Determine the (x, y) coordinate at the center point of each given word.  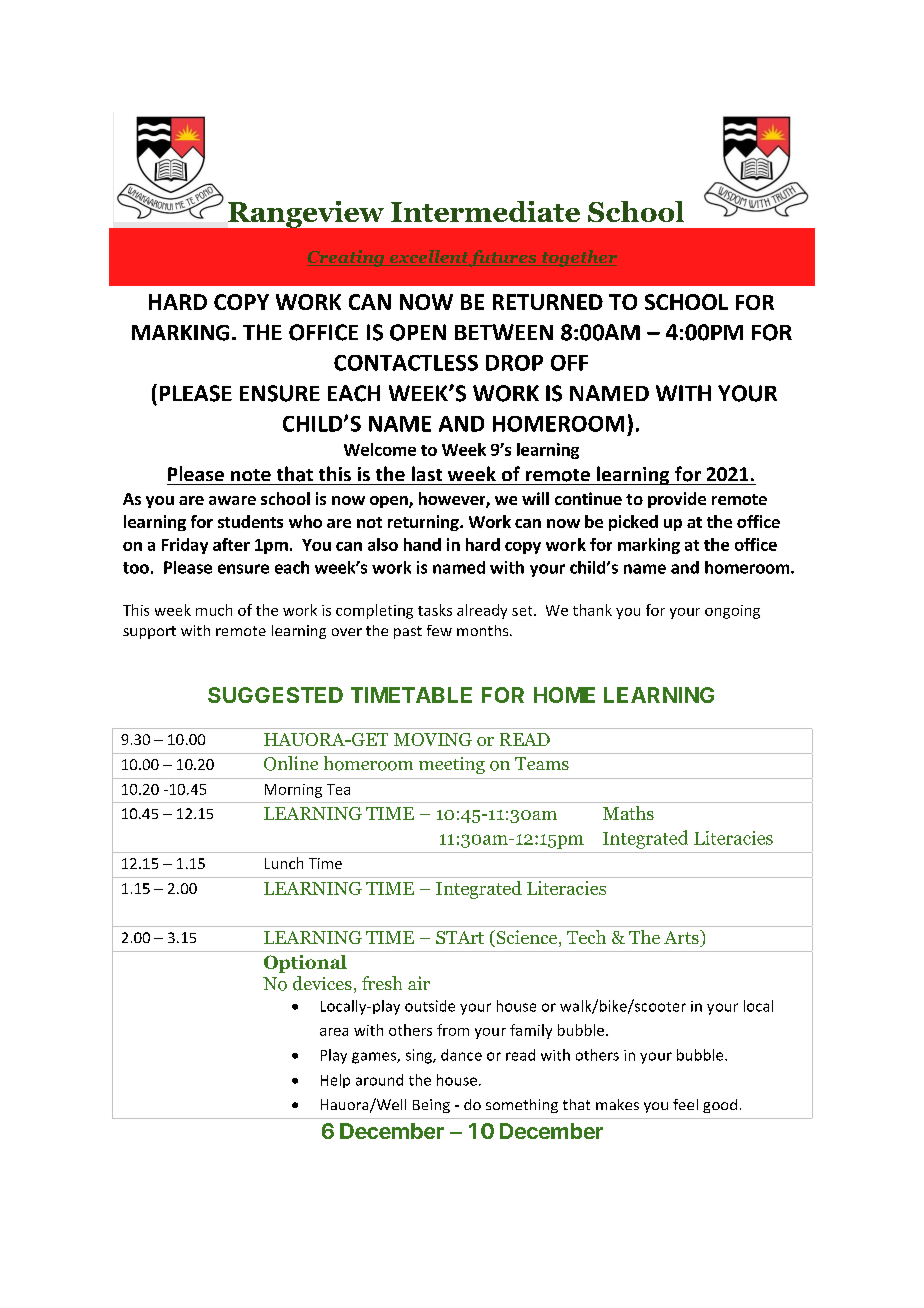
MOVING (433, 739)
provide (677, 500)
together (578, 258)
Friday (185, 546)
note (251, 475)
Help (335, 1081)
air (419, 983)
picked (633, 523)
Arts (682, 938)
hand (422, 544)
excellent (428, 258)
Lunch (284, 863)
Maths (628, 813)
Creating (347, 258)
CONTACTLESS (406, 363)
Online (291, 763)
